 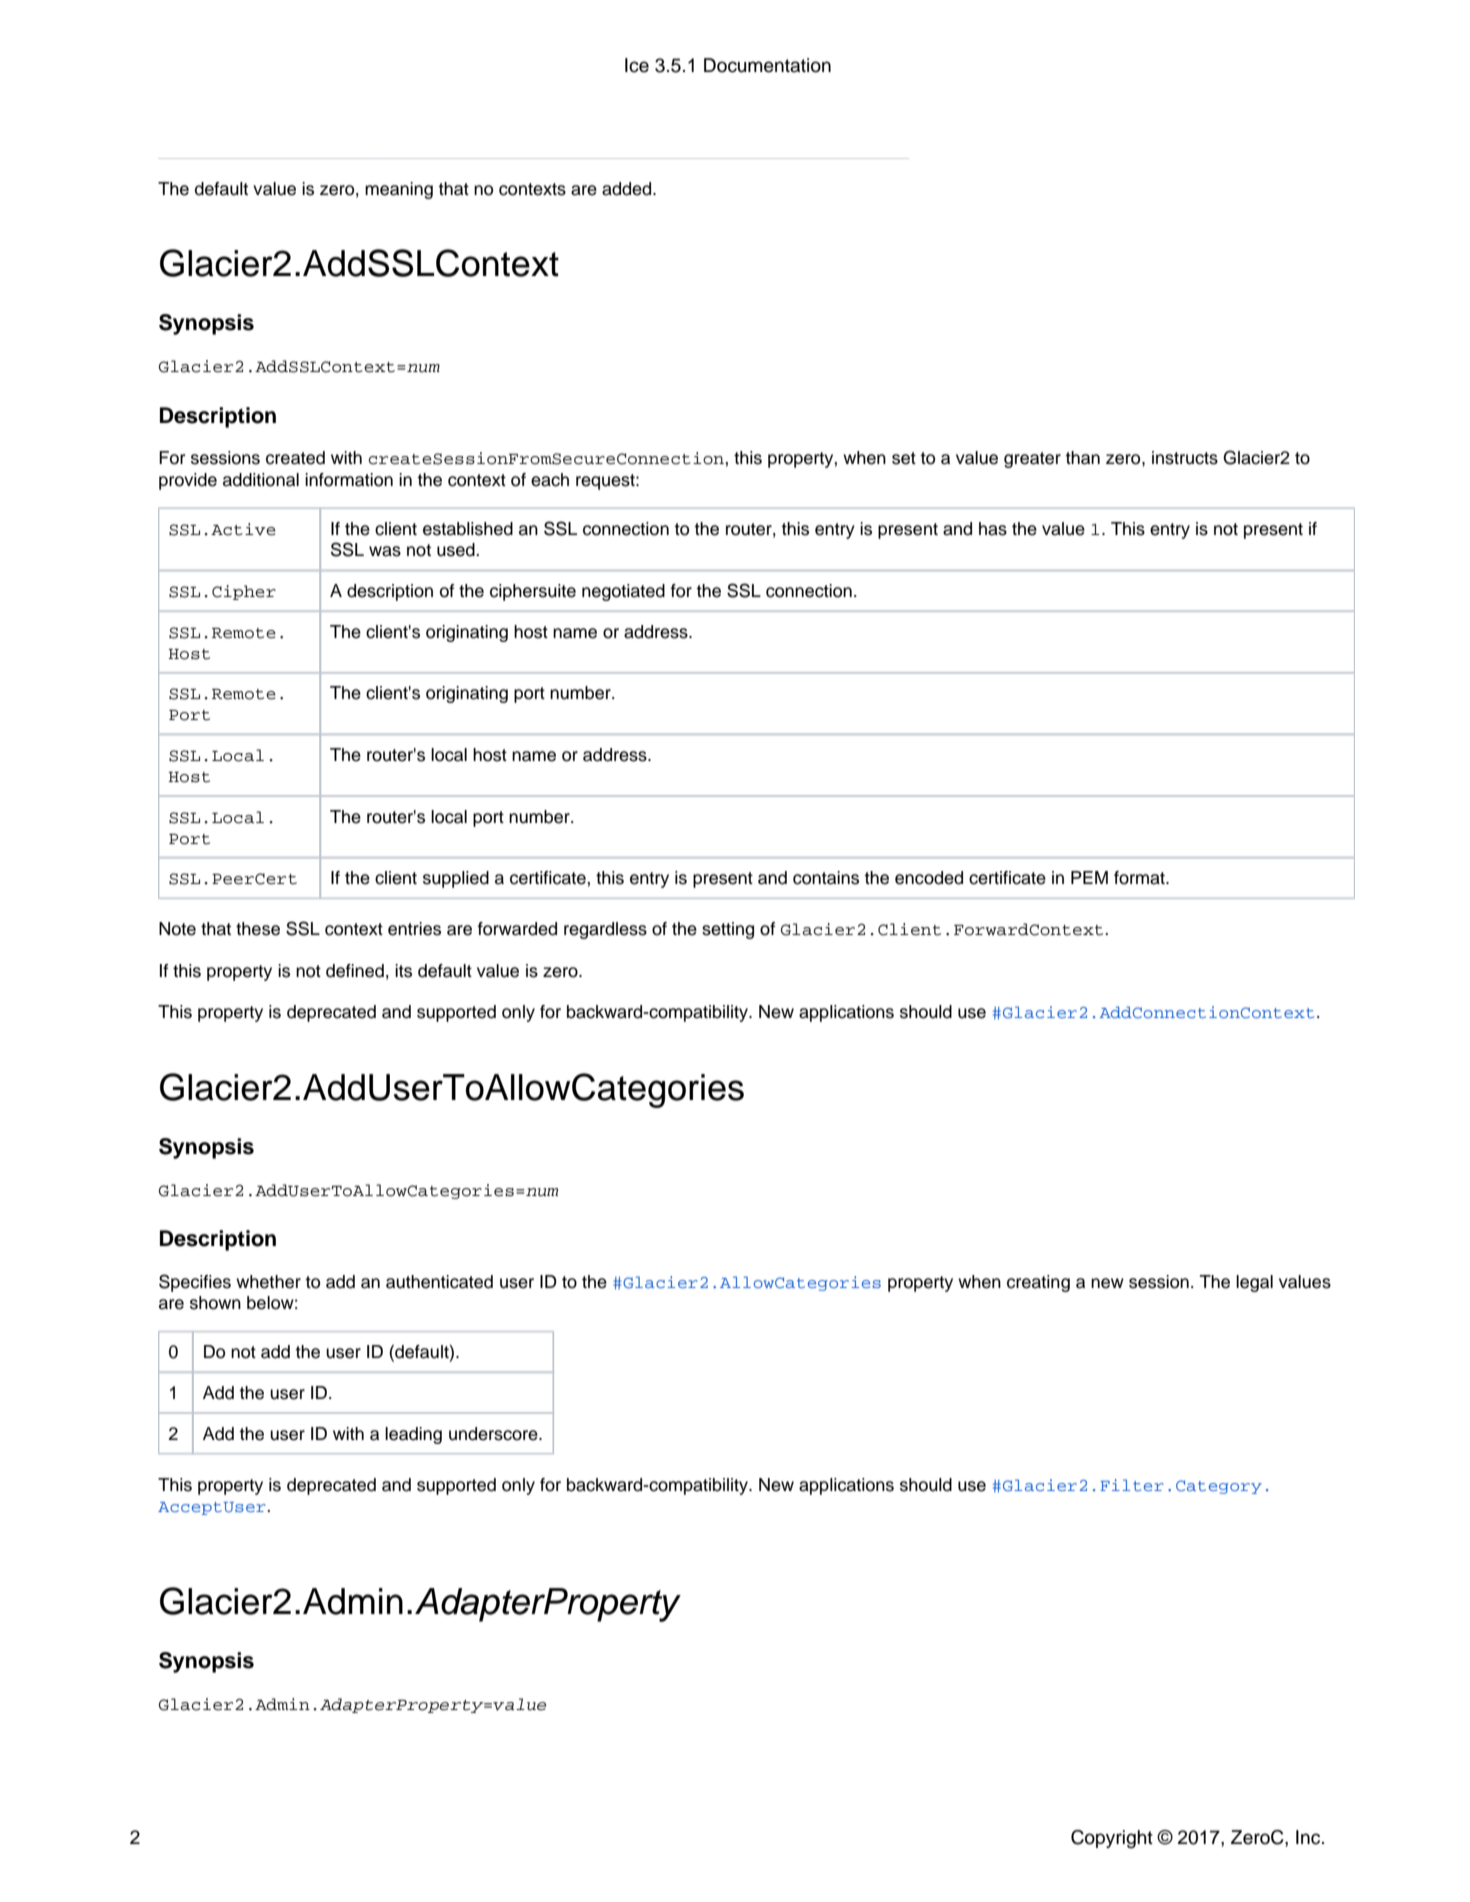 I want to click on creating, so click(x=1038, y=1283).
